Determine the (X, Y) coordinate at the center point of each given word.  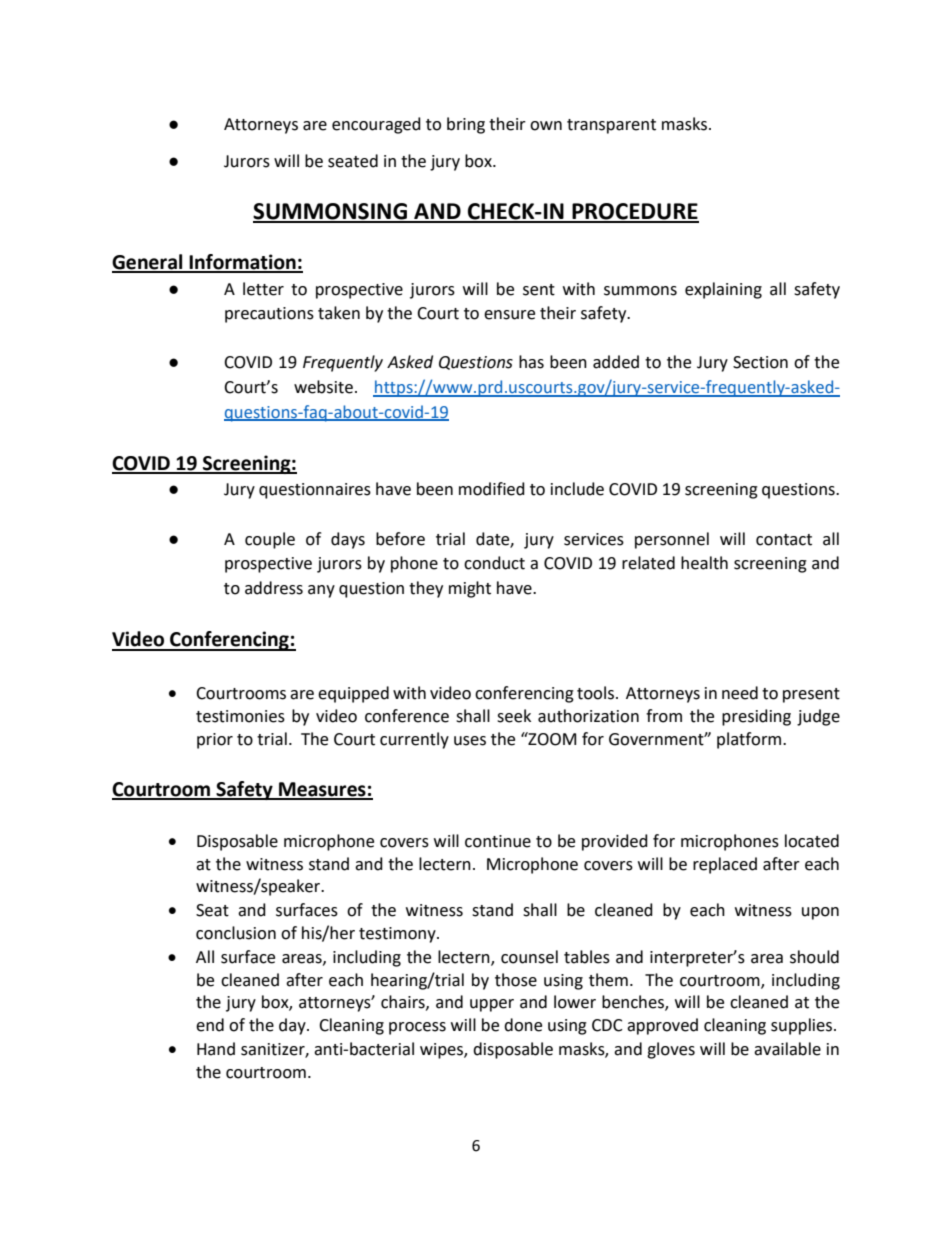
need (740, 693)
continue (498, 841)
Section (760, 362)
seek (514, 716)
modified (492, 489)
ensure (509, 315)
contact (784, 540)
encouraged (376, 125)
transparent (611, 126)
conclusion (236, 933)
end (210, 1025)
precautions (269, 315)
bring (466, 125)
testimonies (240, 716)
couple (270, 540)
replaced (725, 865)
